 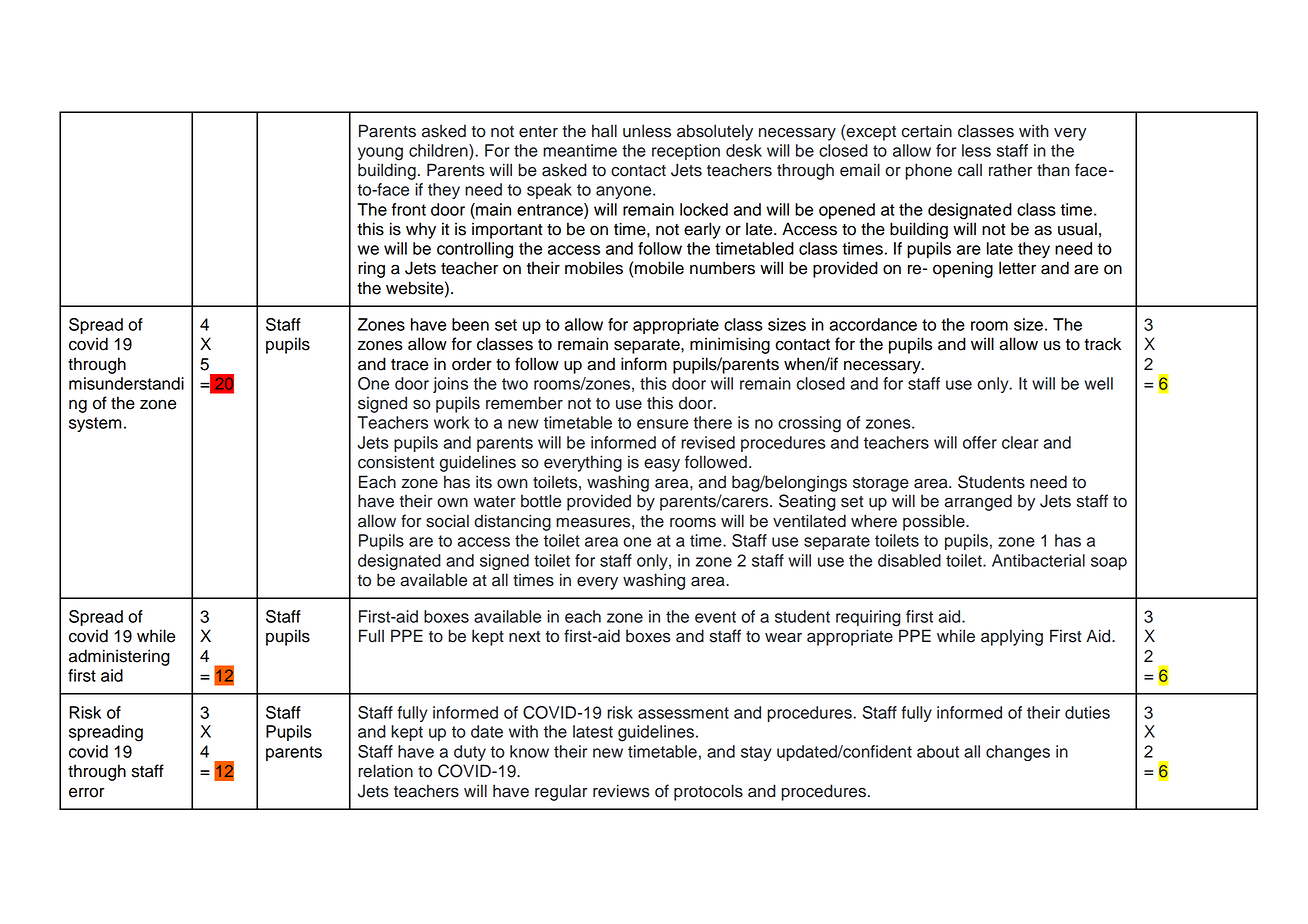 What do you see at coordinates (970, 170) in the image?
I see `call` at bounding box center [970, 170].
